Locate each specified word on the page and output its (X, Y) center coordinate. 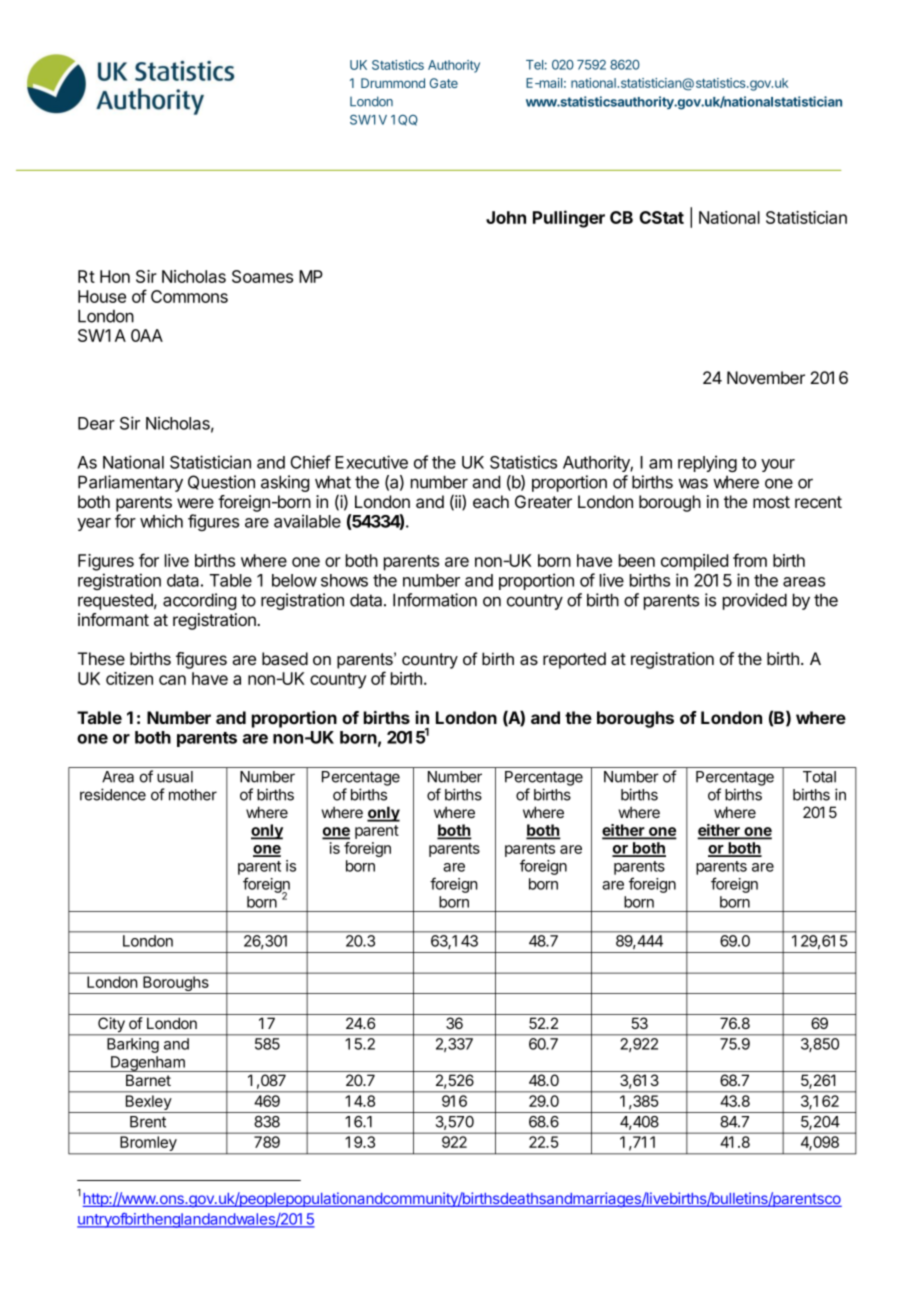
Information (435, 600)
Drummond (393, 83)
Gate (444, 83)
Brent (148, 1122)
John (506, 217)
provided (755, 601)
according (200, 601)
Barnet (148, 1080)
